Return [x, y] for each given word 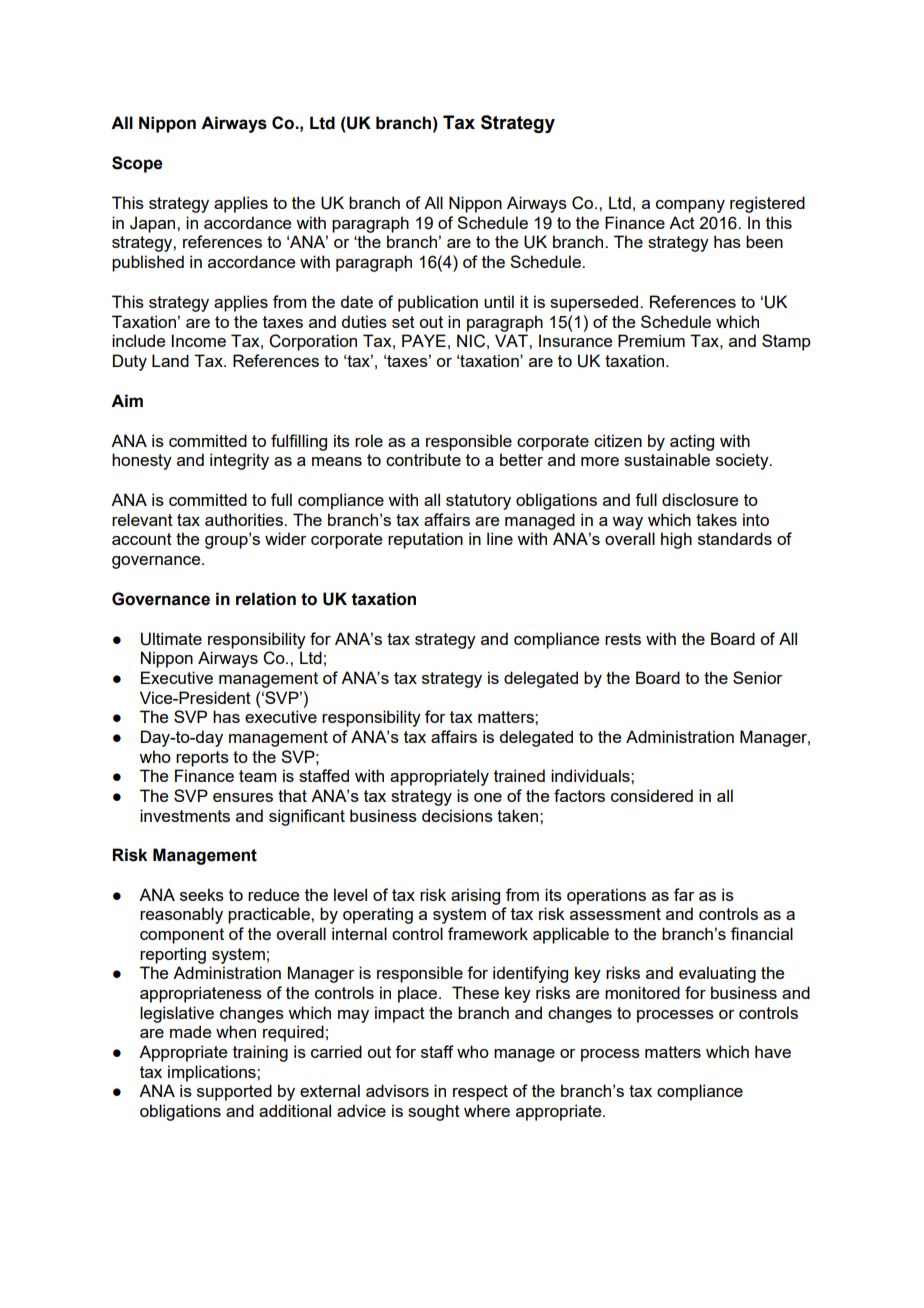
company [690, 206]
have [773, 1051]
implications [213, 1073]
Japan [154, 224]
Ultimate [171, 639]
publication [438, 303]
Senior [757, 677]
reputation [425, 540]
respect [480, 1093]
